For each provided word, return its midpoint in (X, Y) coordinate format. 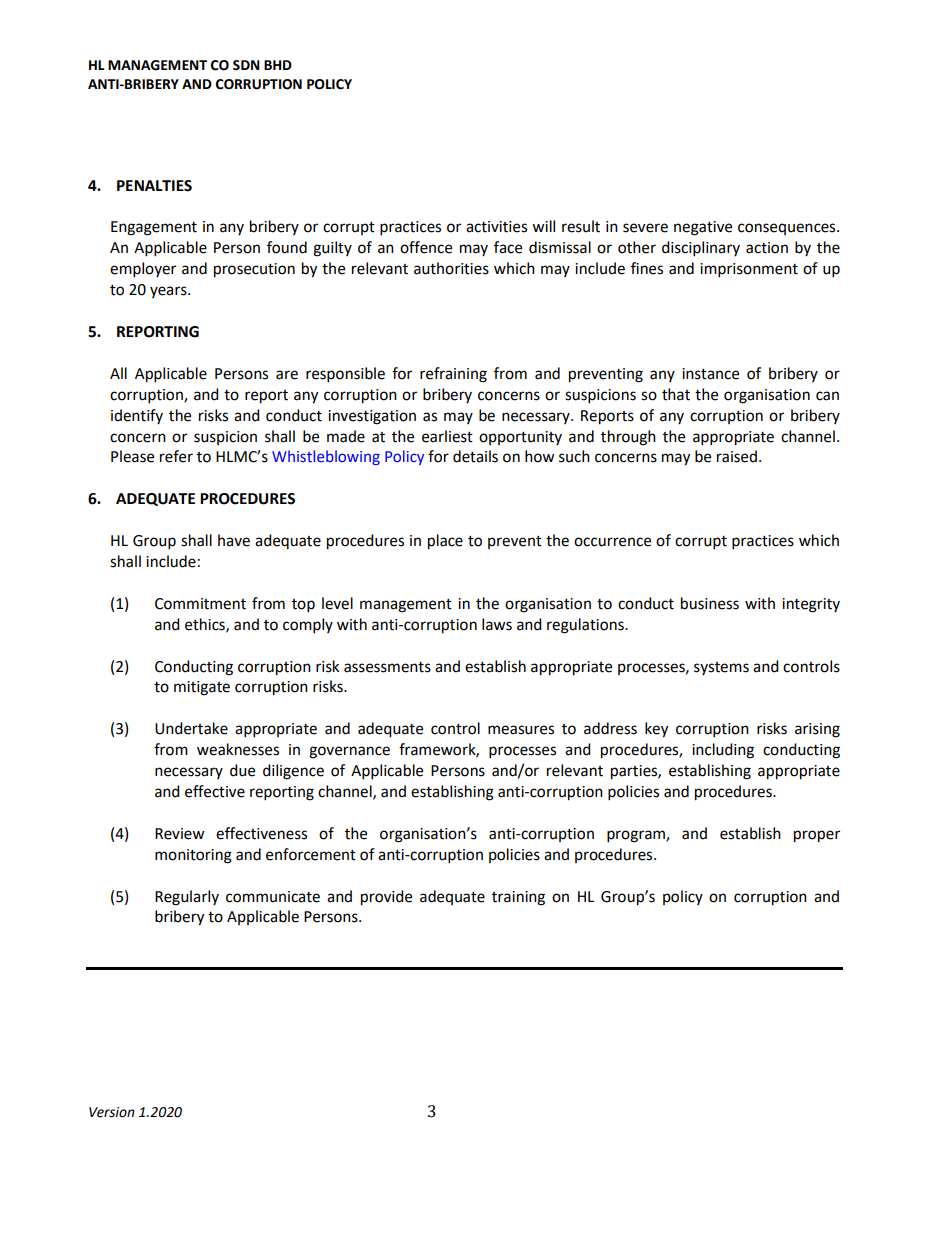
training (518, 898)
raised (737, 456)
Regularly (187, 898)
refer (176, 456)
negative (703, 228)
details (475, 456)
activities (496, 227)
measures (521, 730)
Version (112, 1112)
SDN (246, 65)
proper (817, 836)
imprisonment (749, 270)
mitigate (202, 688)
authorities (451, 268)
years (169, 292)
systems (721, 668)
